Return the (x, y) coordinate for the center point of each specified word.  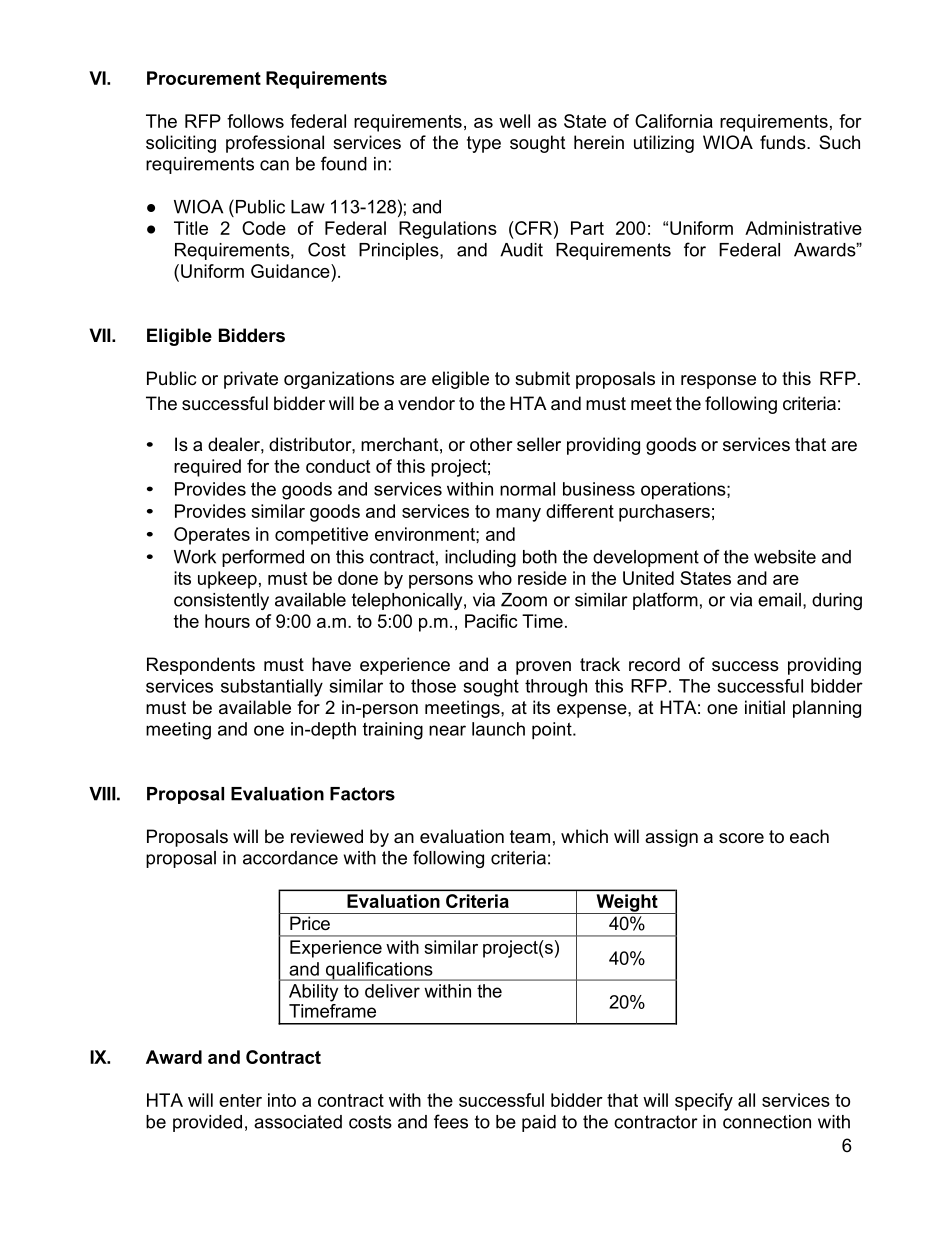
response (718, 382)
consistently (221, 601)
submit (542, 378)
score (741, 838)
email (779, 600)
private (251, 380)
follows (255, 121)
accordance (290, 858)
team (530, 836)
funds (784, 142)
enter (240, 1100)
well (514, 121)
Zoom (524, 600)
